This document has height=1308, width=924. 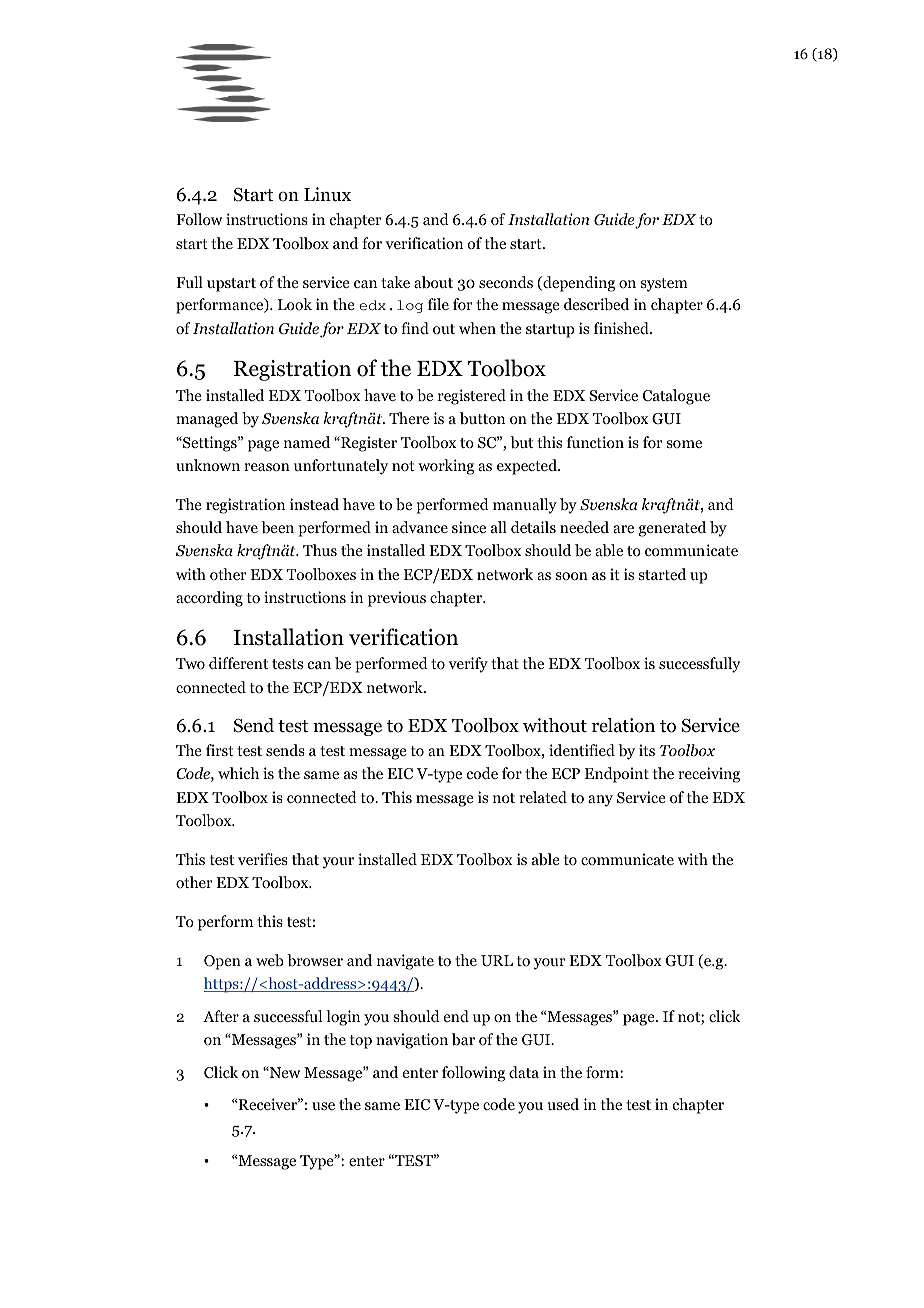 What do you see at coordinates (617, 775) in the document?
I see `Endpoint` at bounding box center [617, 775].
